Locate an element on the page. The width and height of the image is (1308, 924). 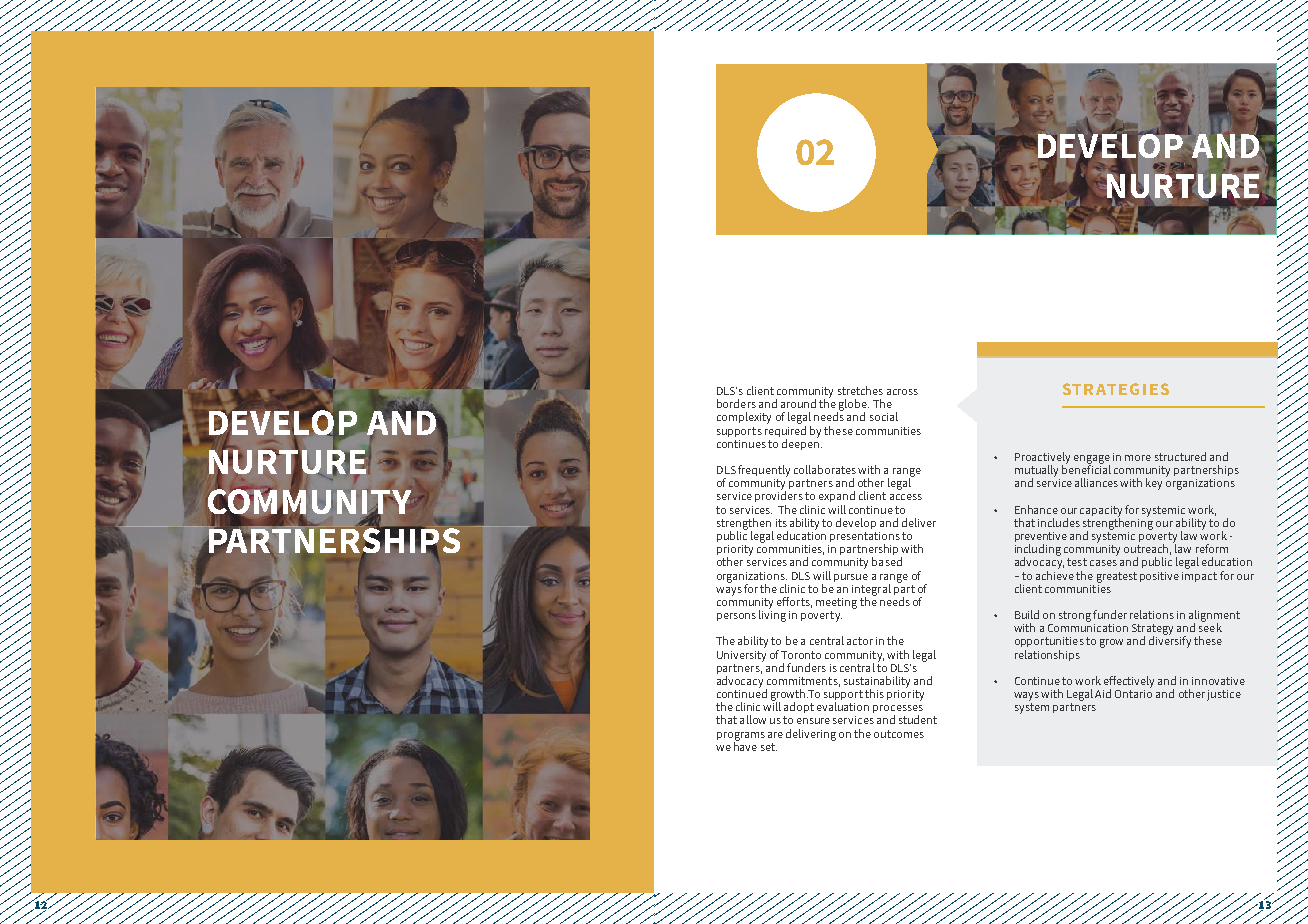
across is located at coordinates (902, 392).
